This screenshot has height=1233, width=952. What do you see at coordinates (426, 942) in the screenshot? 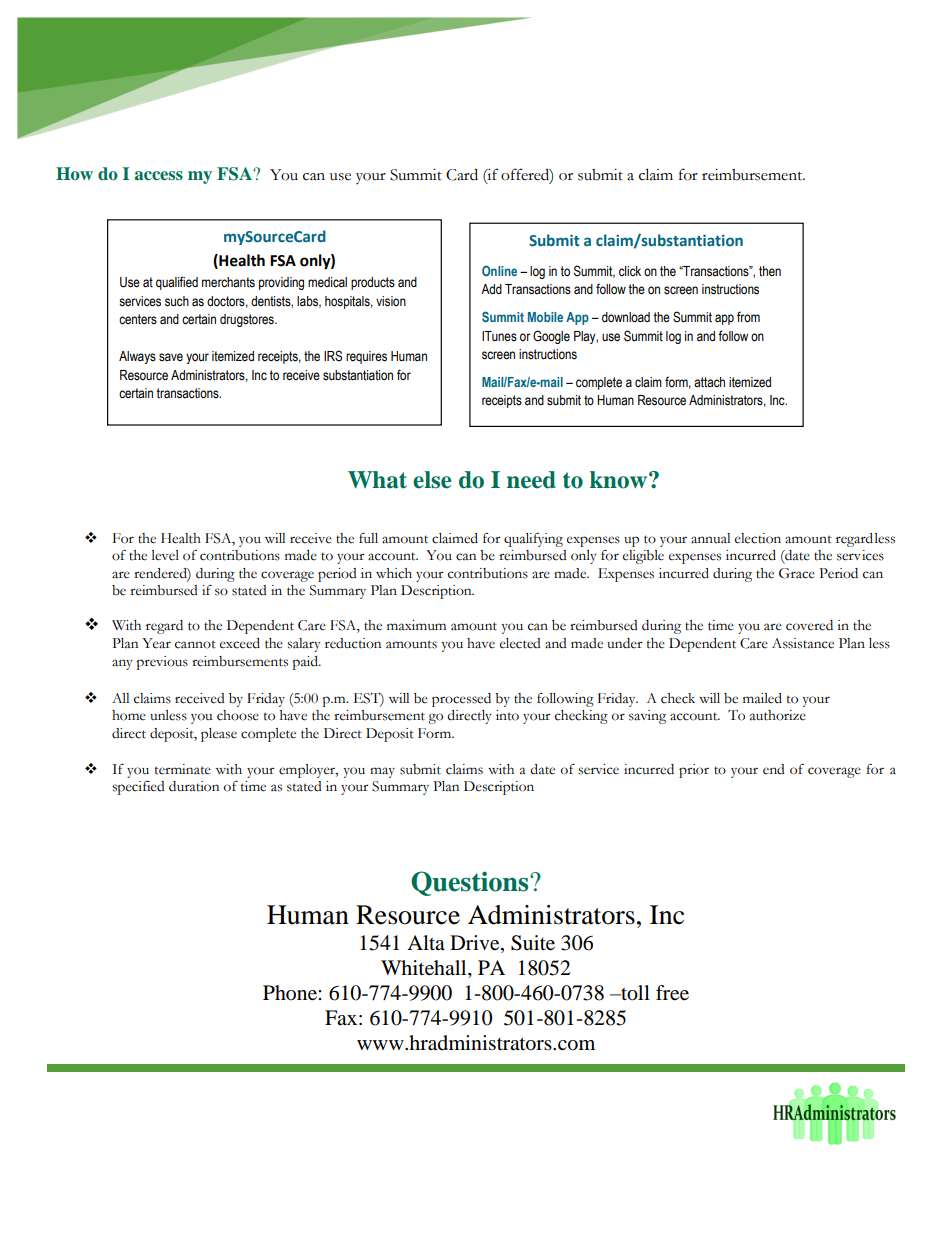
I see `Alta` at bounding box center [426, 942].
